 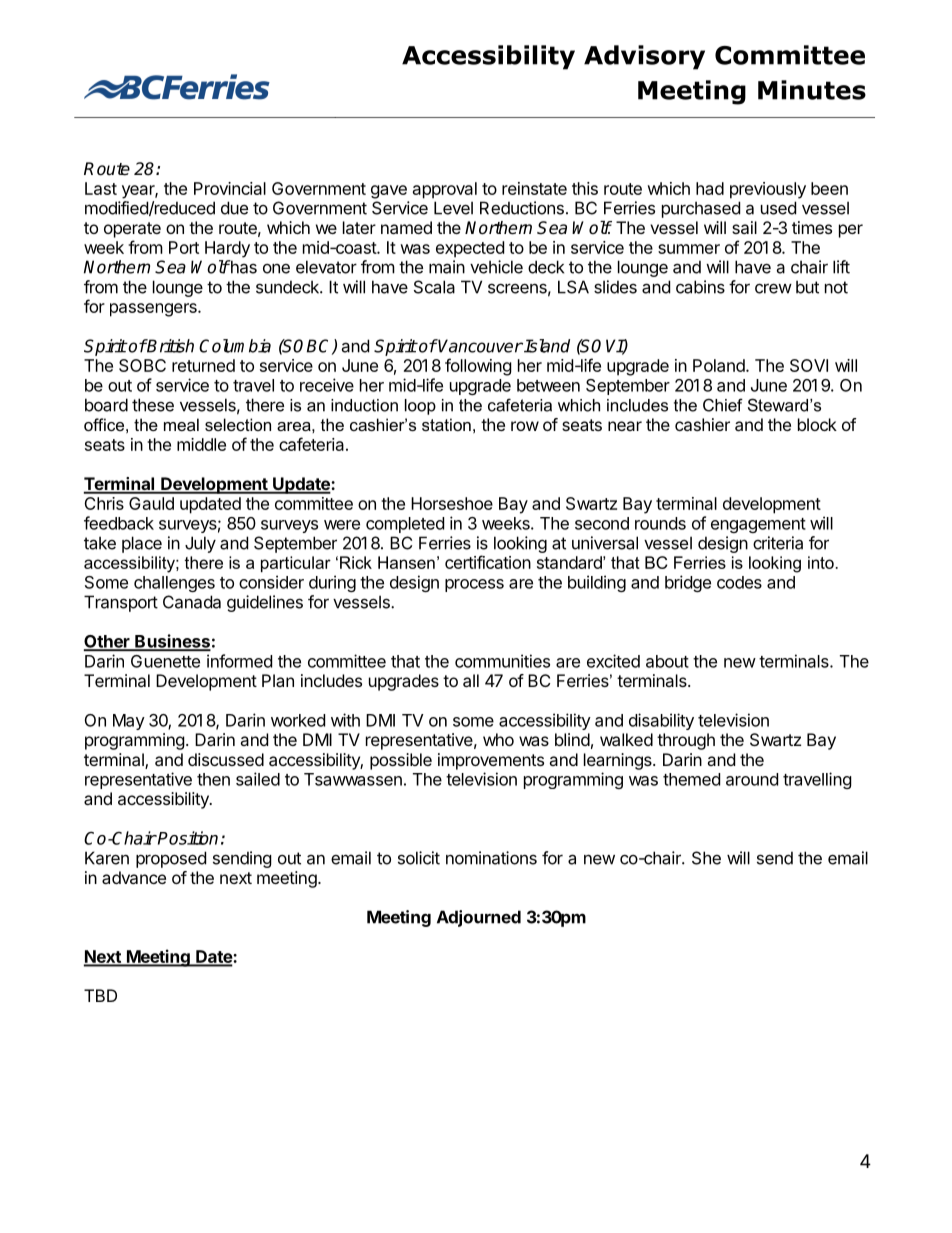 What do you see at coordinates (203, 365) in the image?
I see `returned` at bounding box center [203, 365].
